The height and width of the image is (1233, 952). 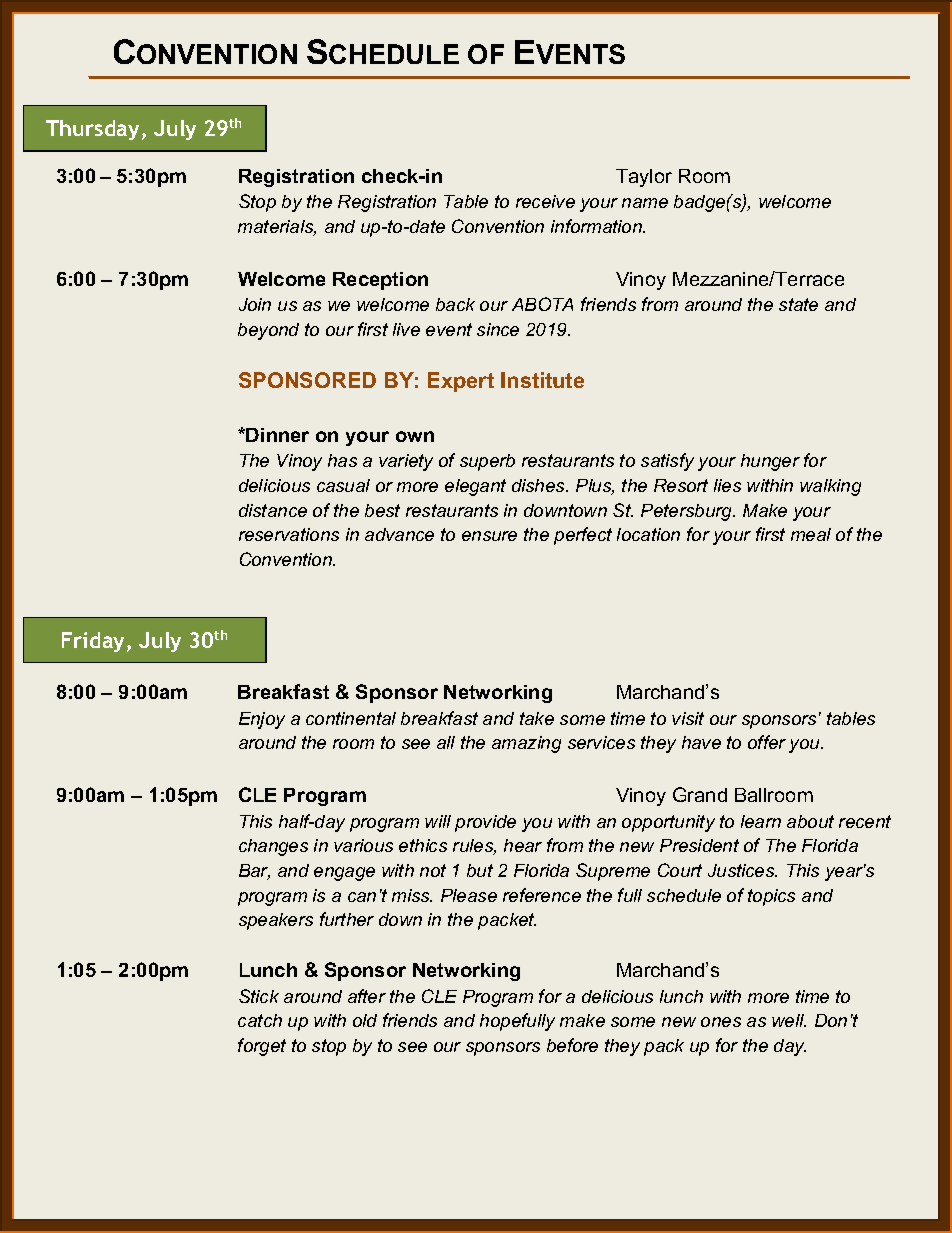 I want to click on catch, so click(x=260, y=1020).
